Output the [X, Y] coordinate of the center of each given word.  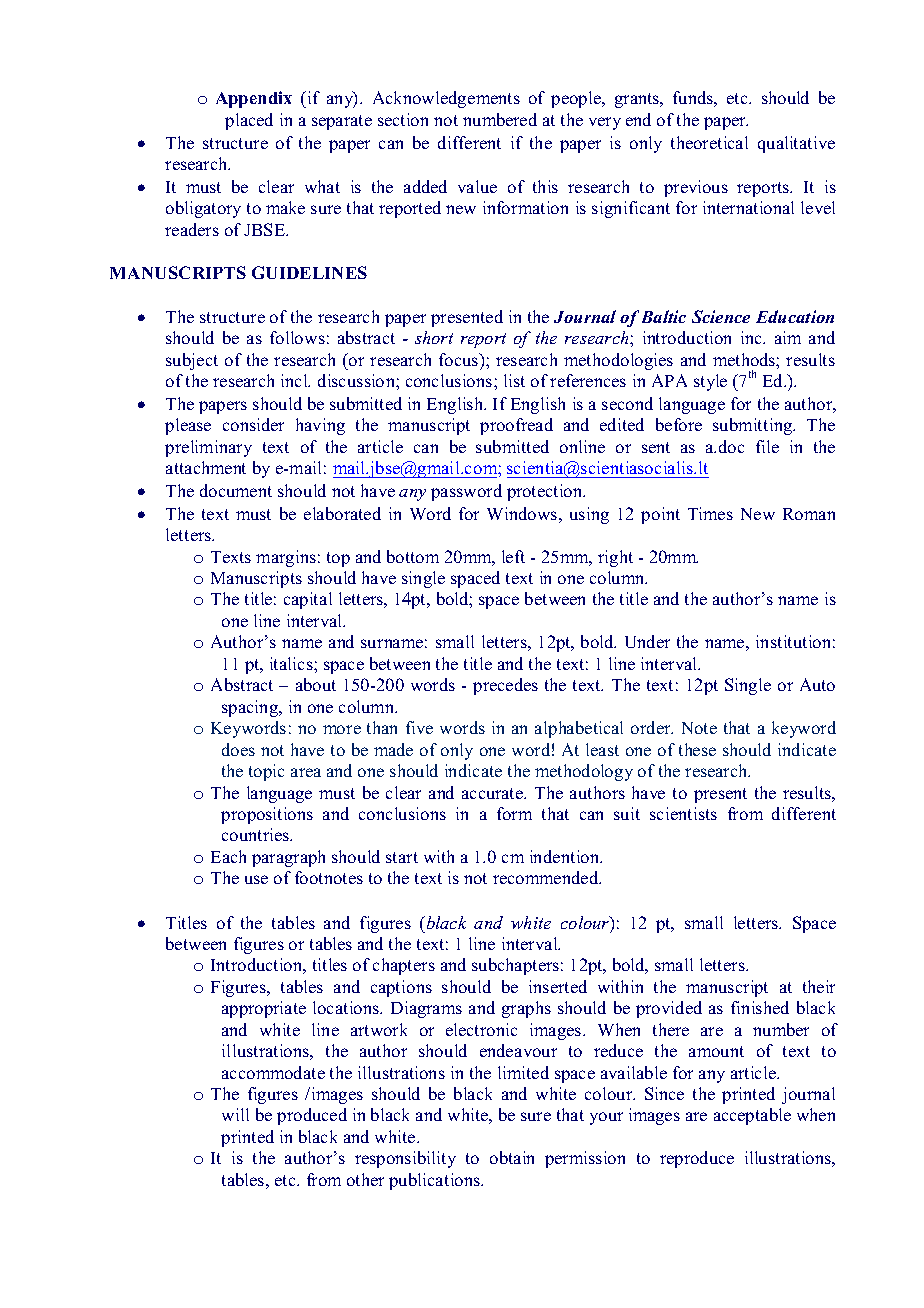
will [235, 1114]
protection [546, 492]
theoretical [709, 142]
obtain [512, 1157]
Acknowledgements [446, 99]
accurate [494, 793]
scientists [683, 813]
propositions [267, 815]
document [236, 490]
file [767, 446]
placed [249, 121]
